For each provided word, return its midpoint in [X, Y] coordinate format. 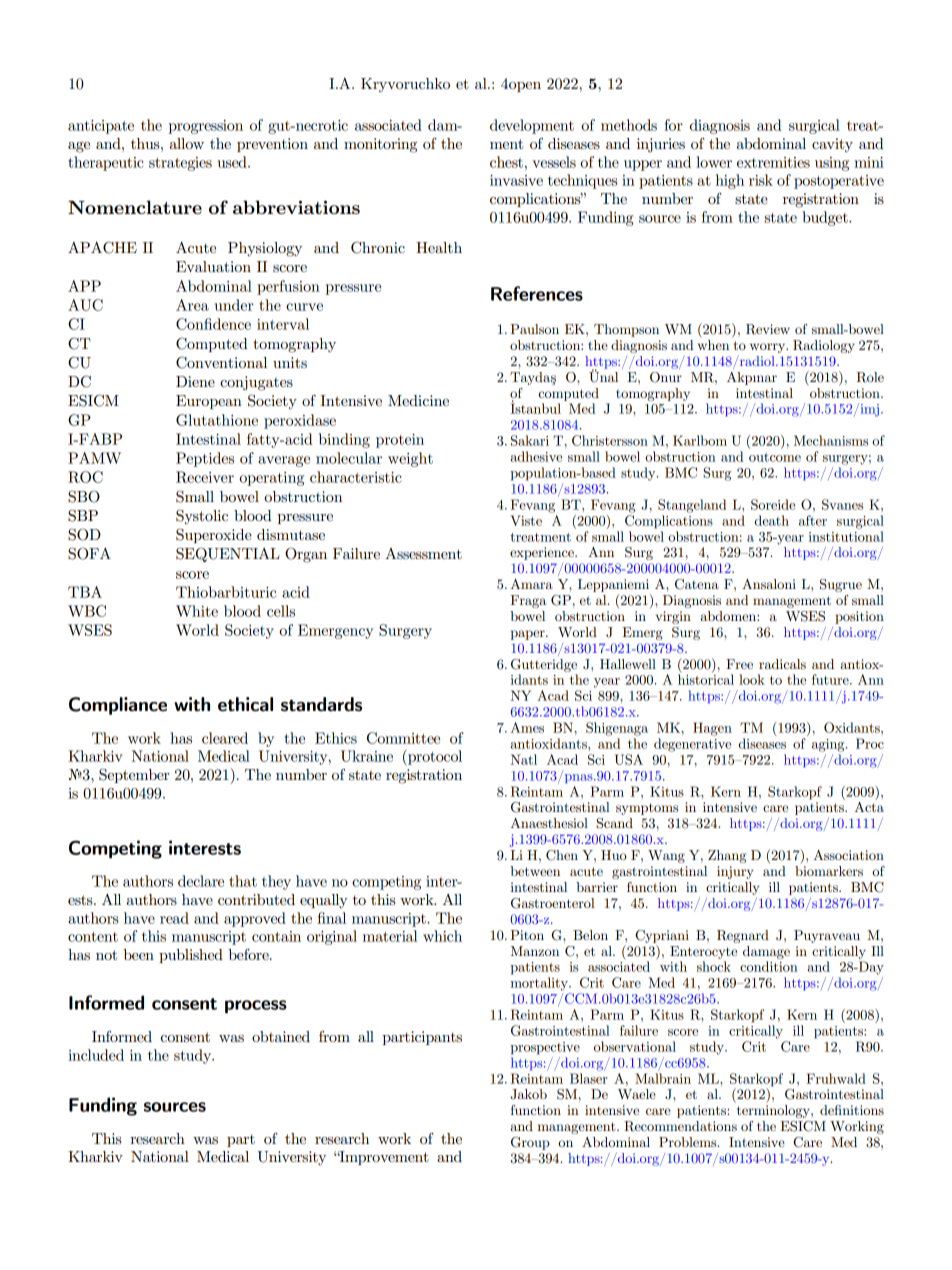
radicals [782, 664]
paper [528, 635]
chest [506, 162]
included [96, 1055]
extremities [773, 162]
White [197, 611]
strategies [180, 164]
